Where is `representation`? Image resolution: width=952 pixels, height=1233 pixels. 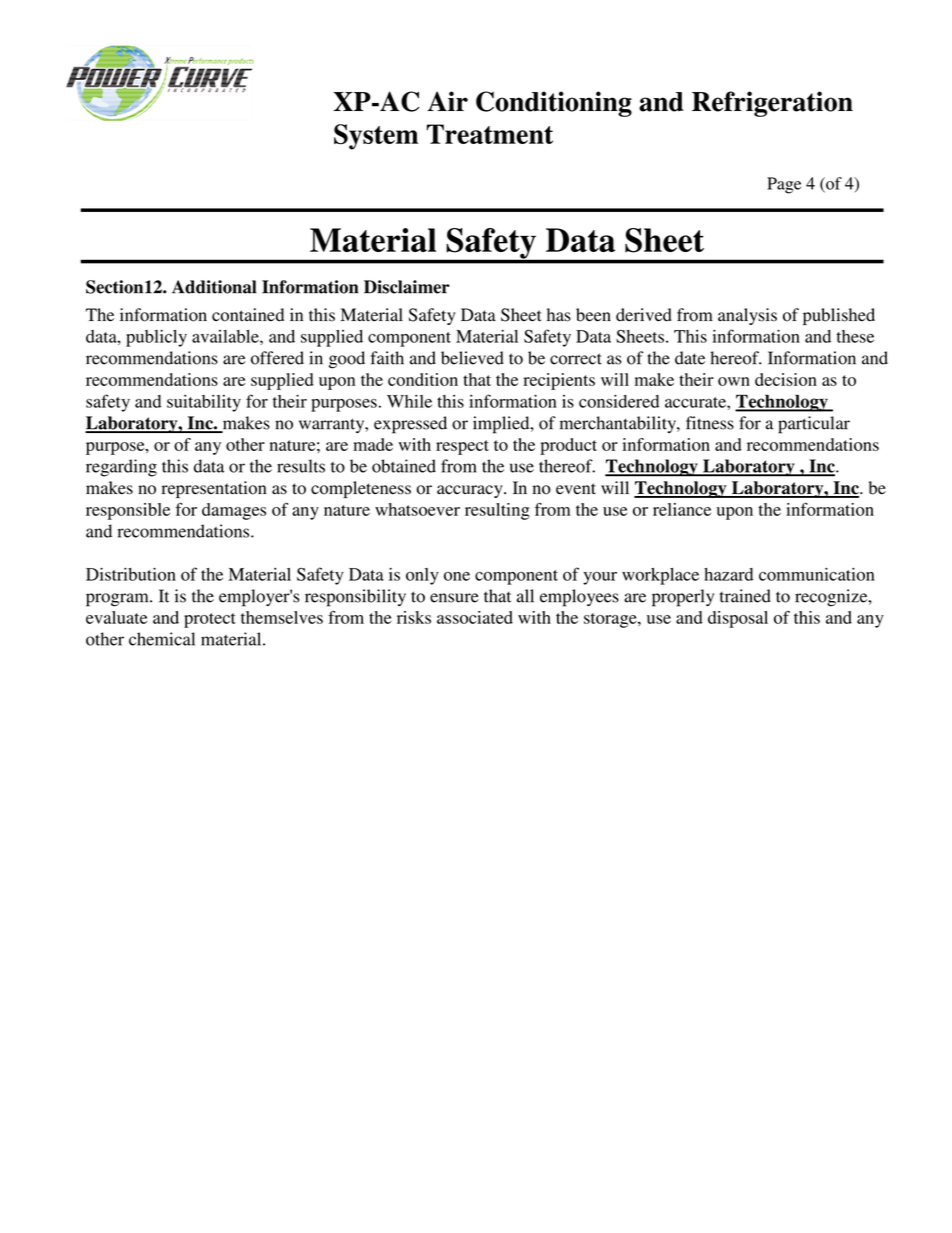
representation is located at coordinates (214, 489).
